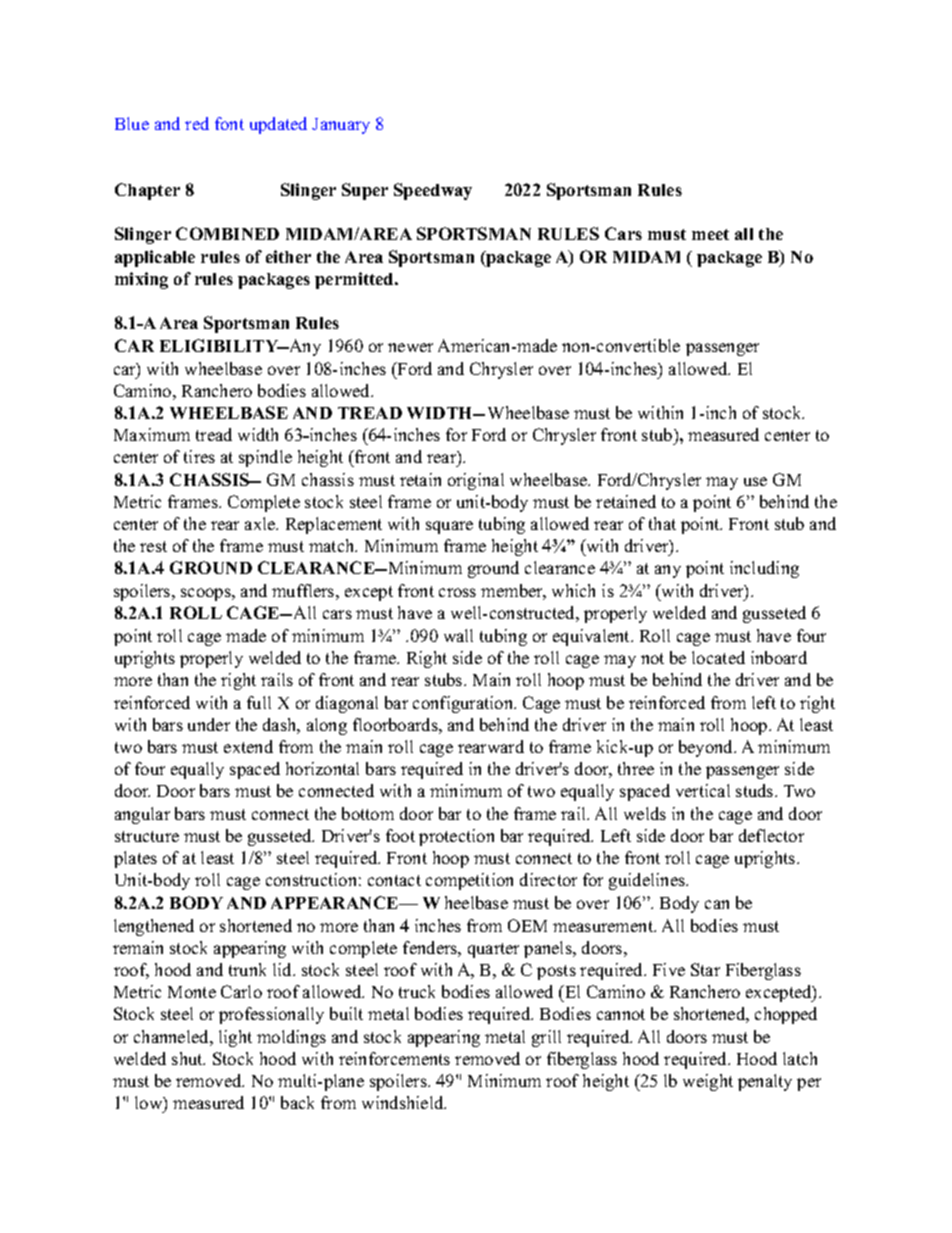  What do you see at coordinates (229, 123) in the image?
I see `font` at bounding box center [229, 123].
